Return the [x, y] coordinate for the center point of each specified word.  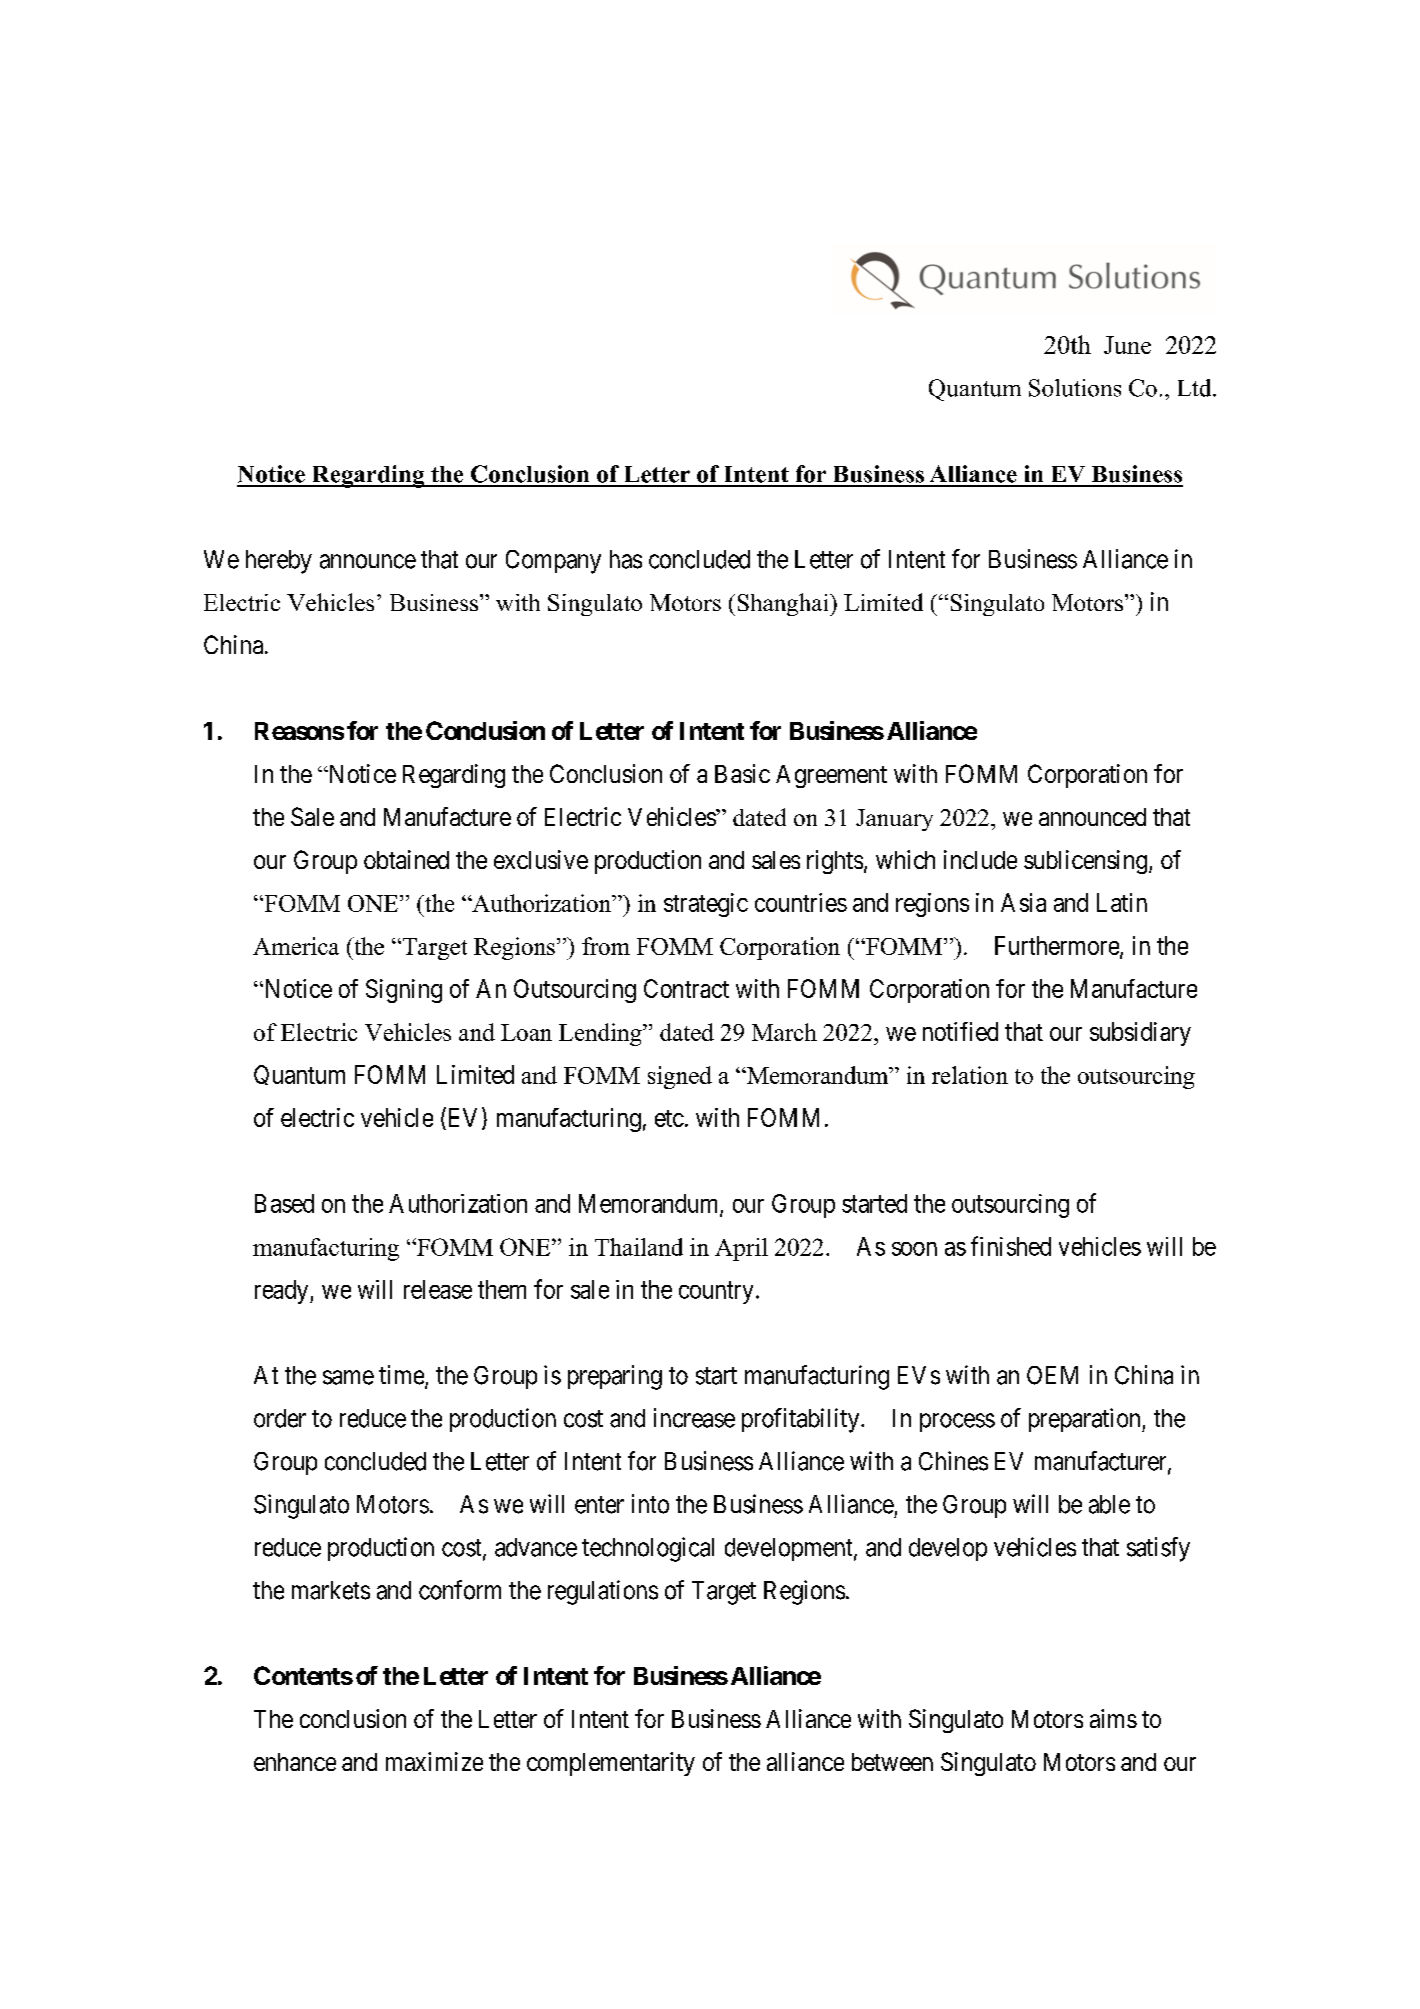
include [980, 859]
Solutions [1075, 388]
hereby [279, 562]
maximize [434, 1761]
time [402, 1376]
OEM [1052, 1375]
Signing [404, 991]
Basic [742, 773]
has [626, 559]
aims [1113, 1718]
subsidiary [1140, 1034]
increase [694, 1418]
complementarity [611, 1764]
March [784, 1032]
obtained [406, 859]
